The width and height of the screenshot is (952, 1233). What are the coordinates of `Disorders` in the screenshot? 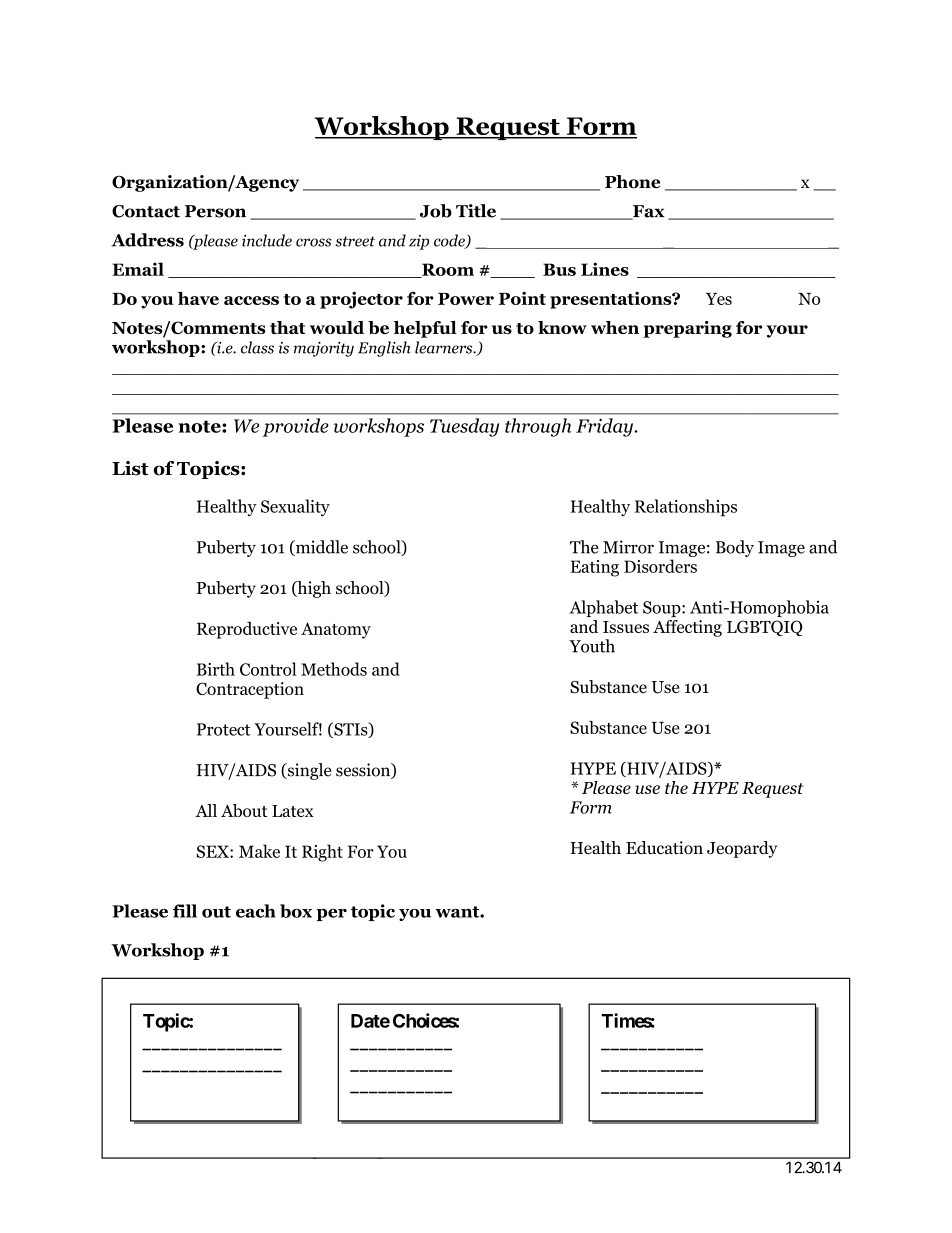 It's located at (660, 566).
